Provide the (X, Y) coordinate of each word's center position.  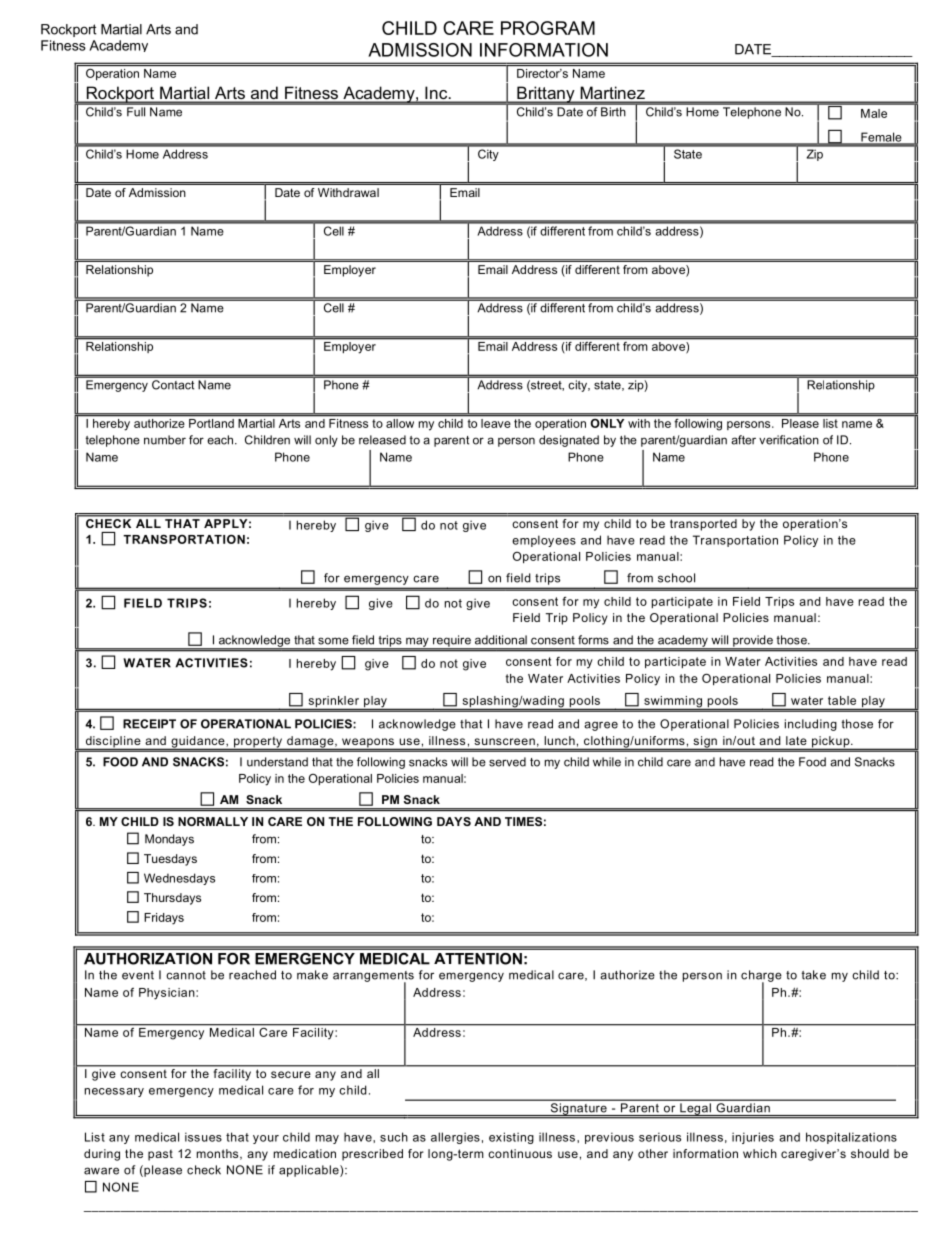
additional (501, 640)
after (743, 440)
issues (203, 1137)
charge (761, 977)
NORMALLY (213, 821)
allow (400, 423)
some (333, 641)
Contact (173, 384)
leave (495, 423)
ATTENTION (478, 959)
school (676, 578)
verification (789, 440)
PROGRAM (548, 28)
